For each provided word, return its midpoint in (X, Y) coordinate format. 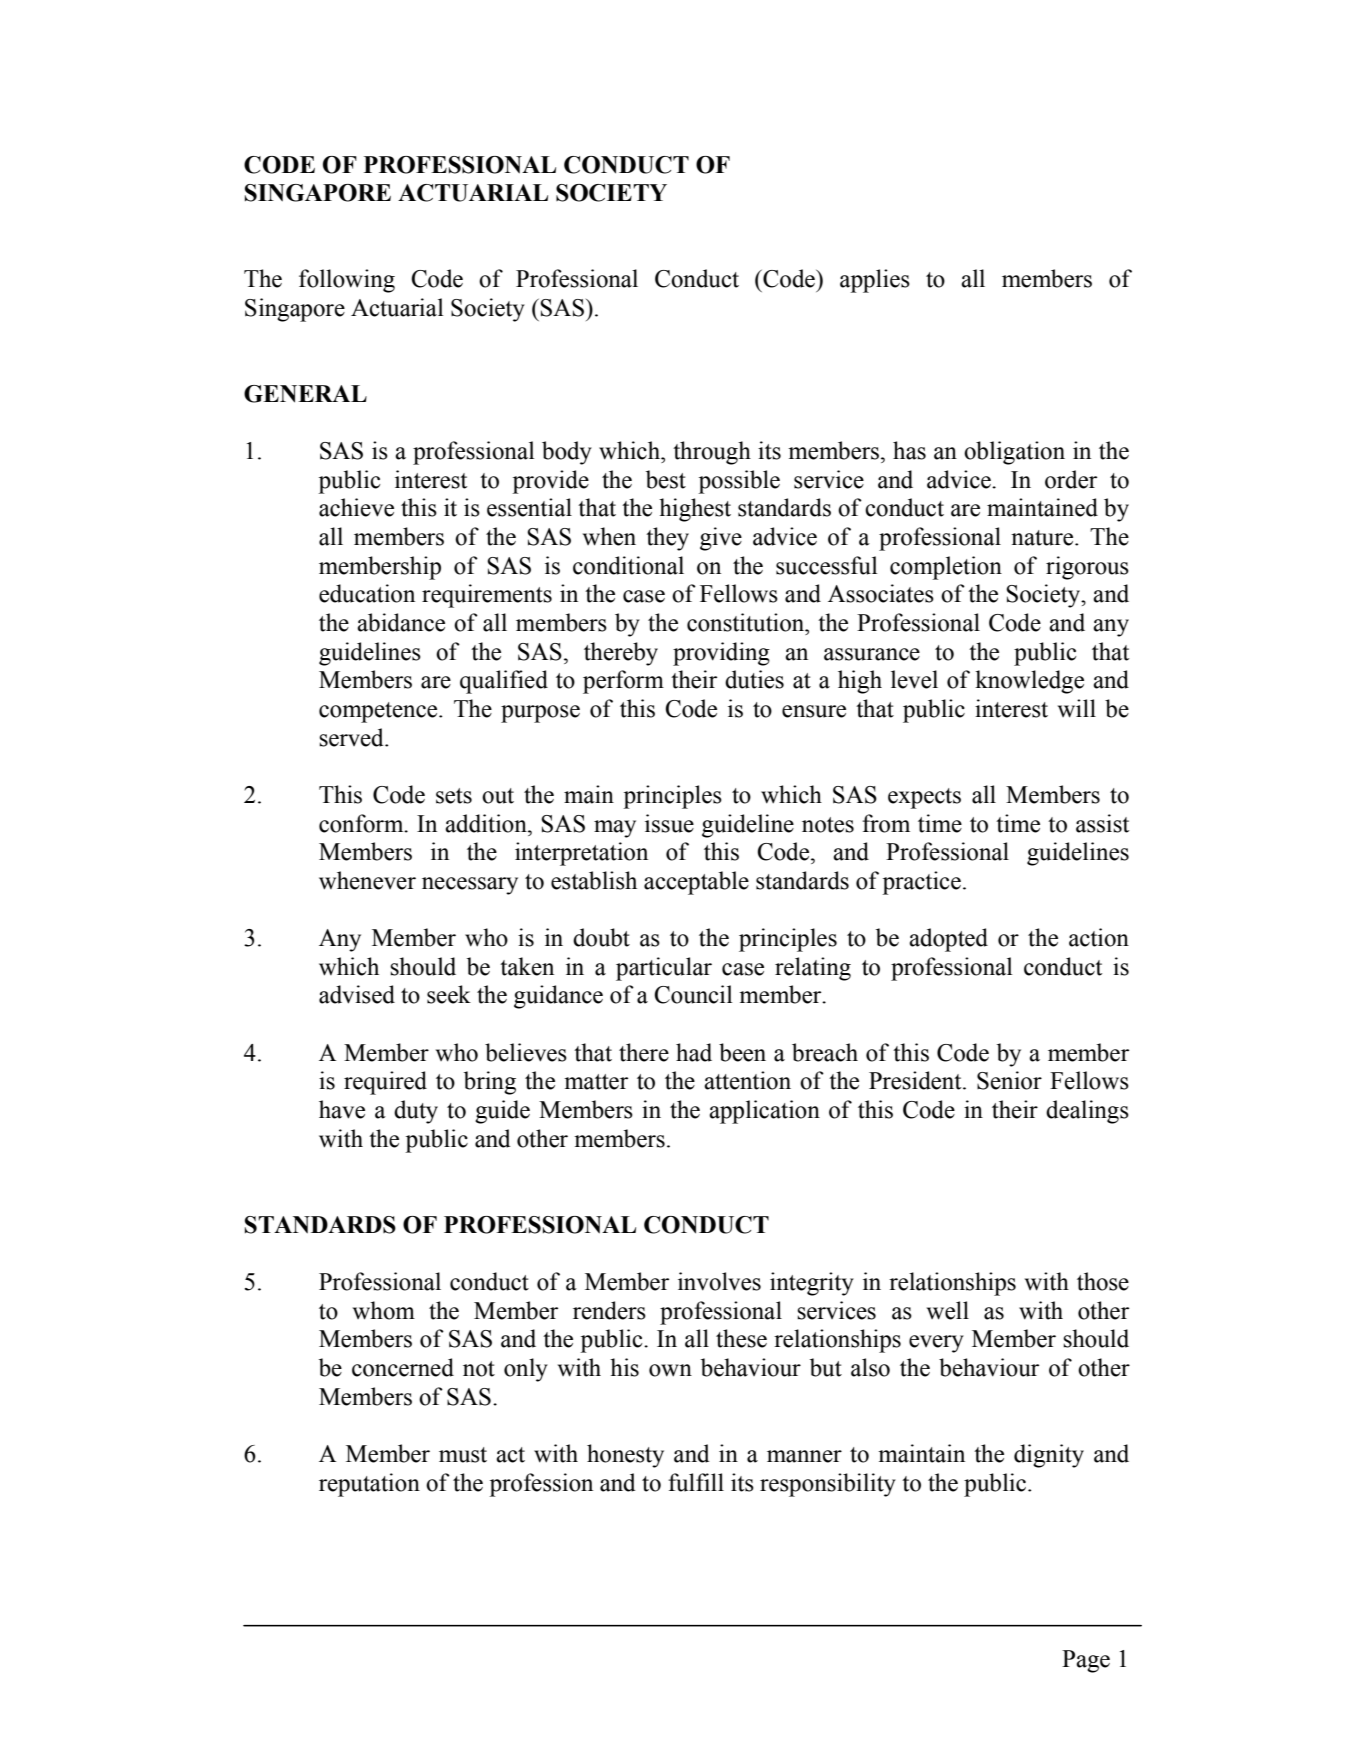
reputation (369, 1485)
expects (924, 798)
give (721, 539)
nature (1043, 538)
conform (362, 823)
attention (747, 1080)
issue (669, 823)
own (670, 1370)
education (367, 593)
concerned (403, 1367)
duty (416, 1112)
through (712, 453)
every (936, 1344)
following (347, 281)
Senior (1009, 1080)
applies (875, 281)
